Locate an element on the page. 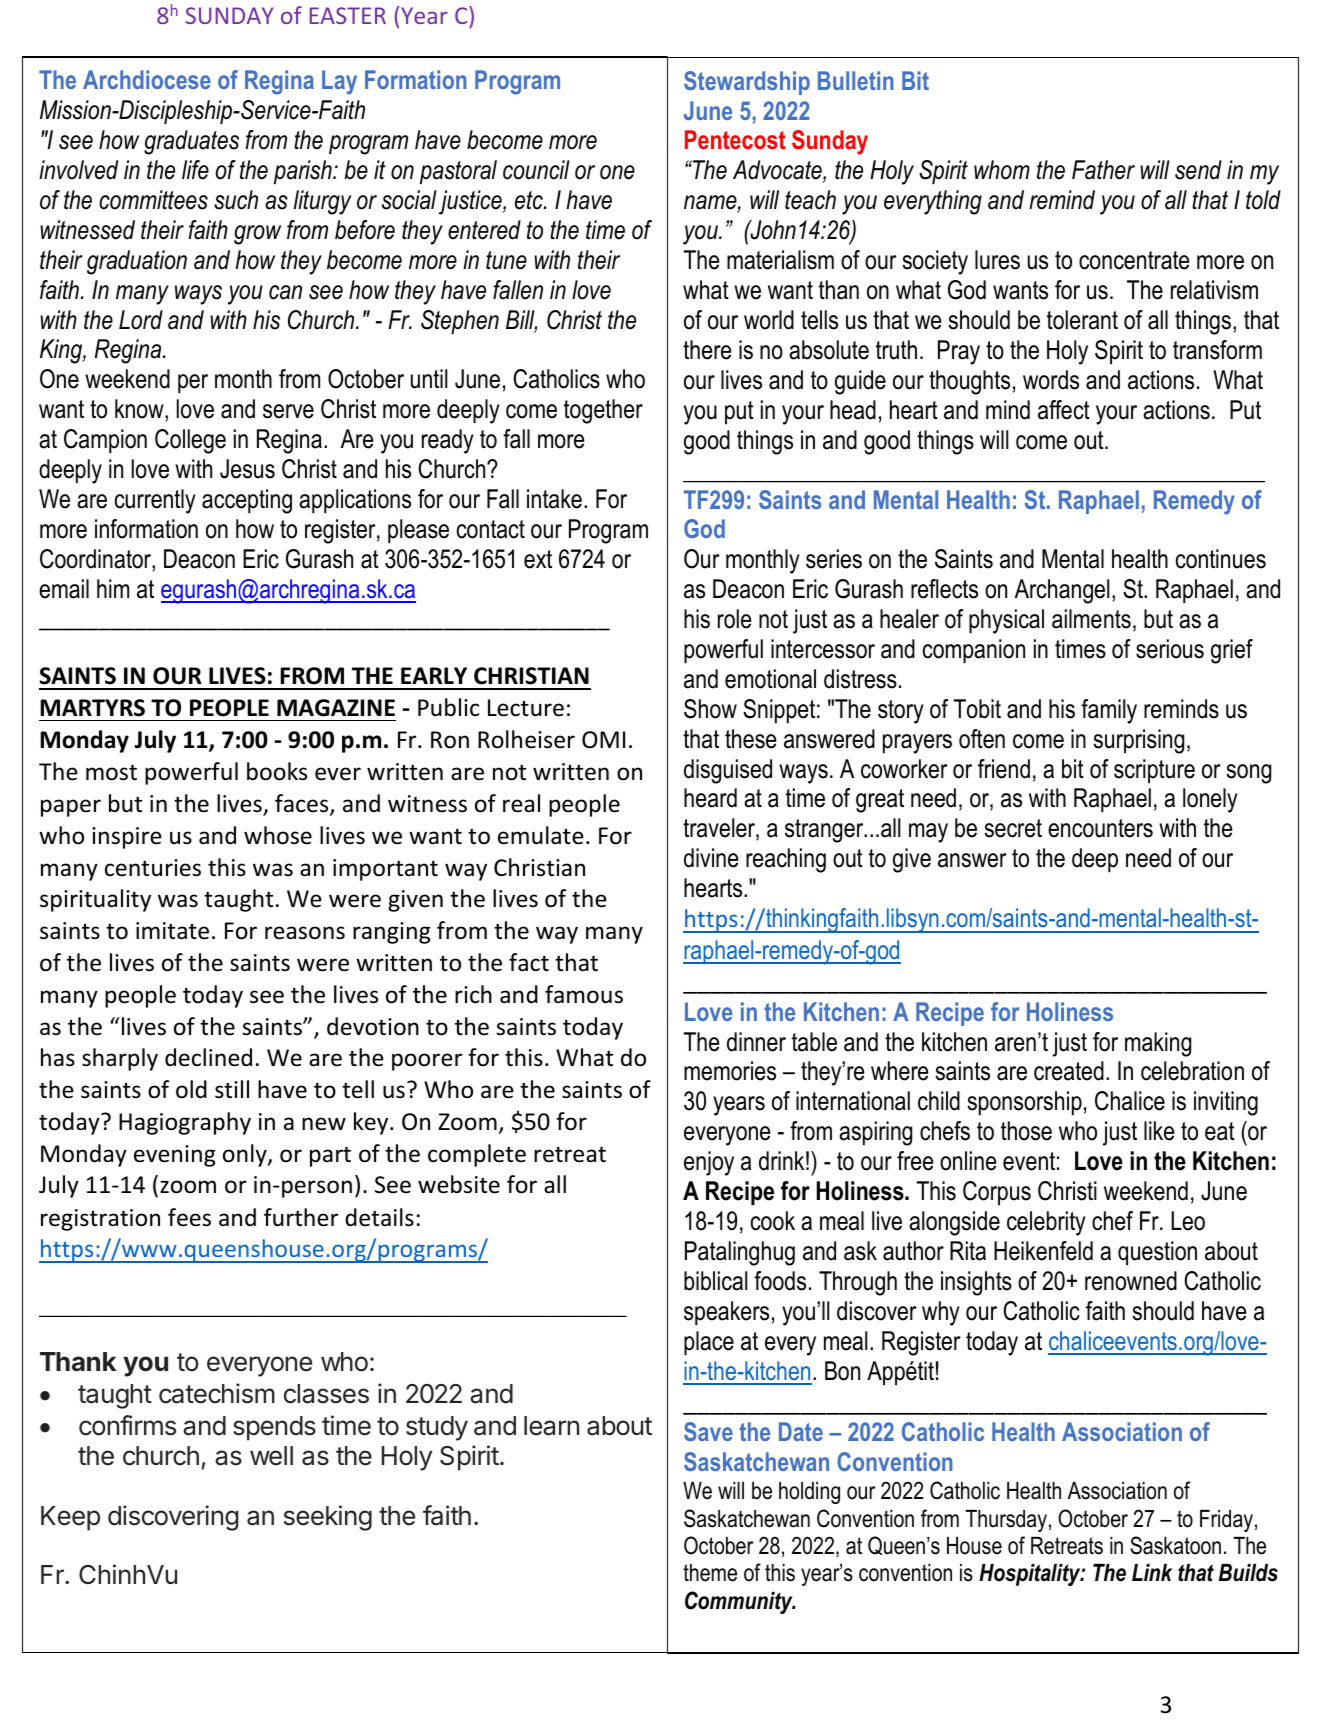 The height and width of the image is (1720, 1329). declined is located at coordinates (208, 1057).
